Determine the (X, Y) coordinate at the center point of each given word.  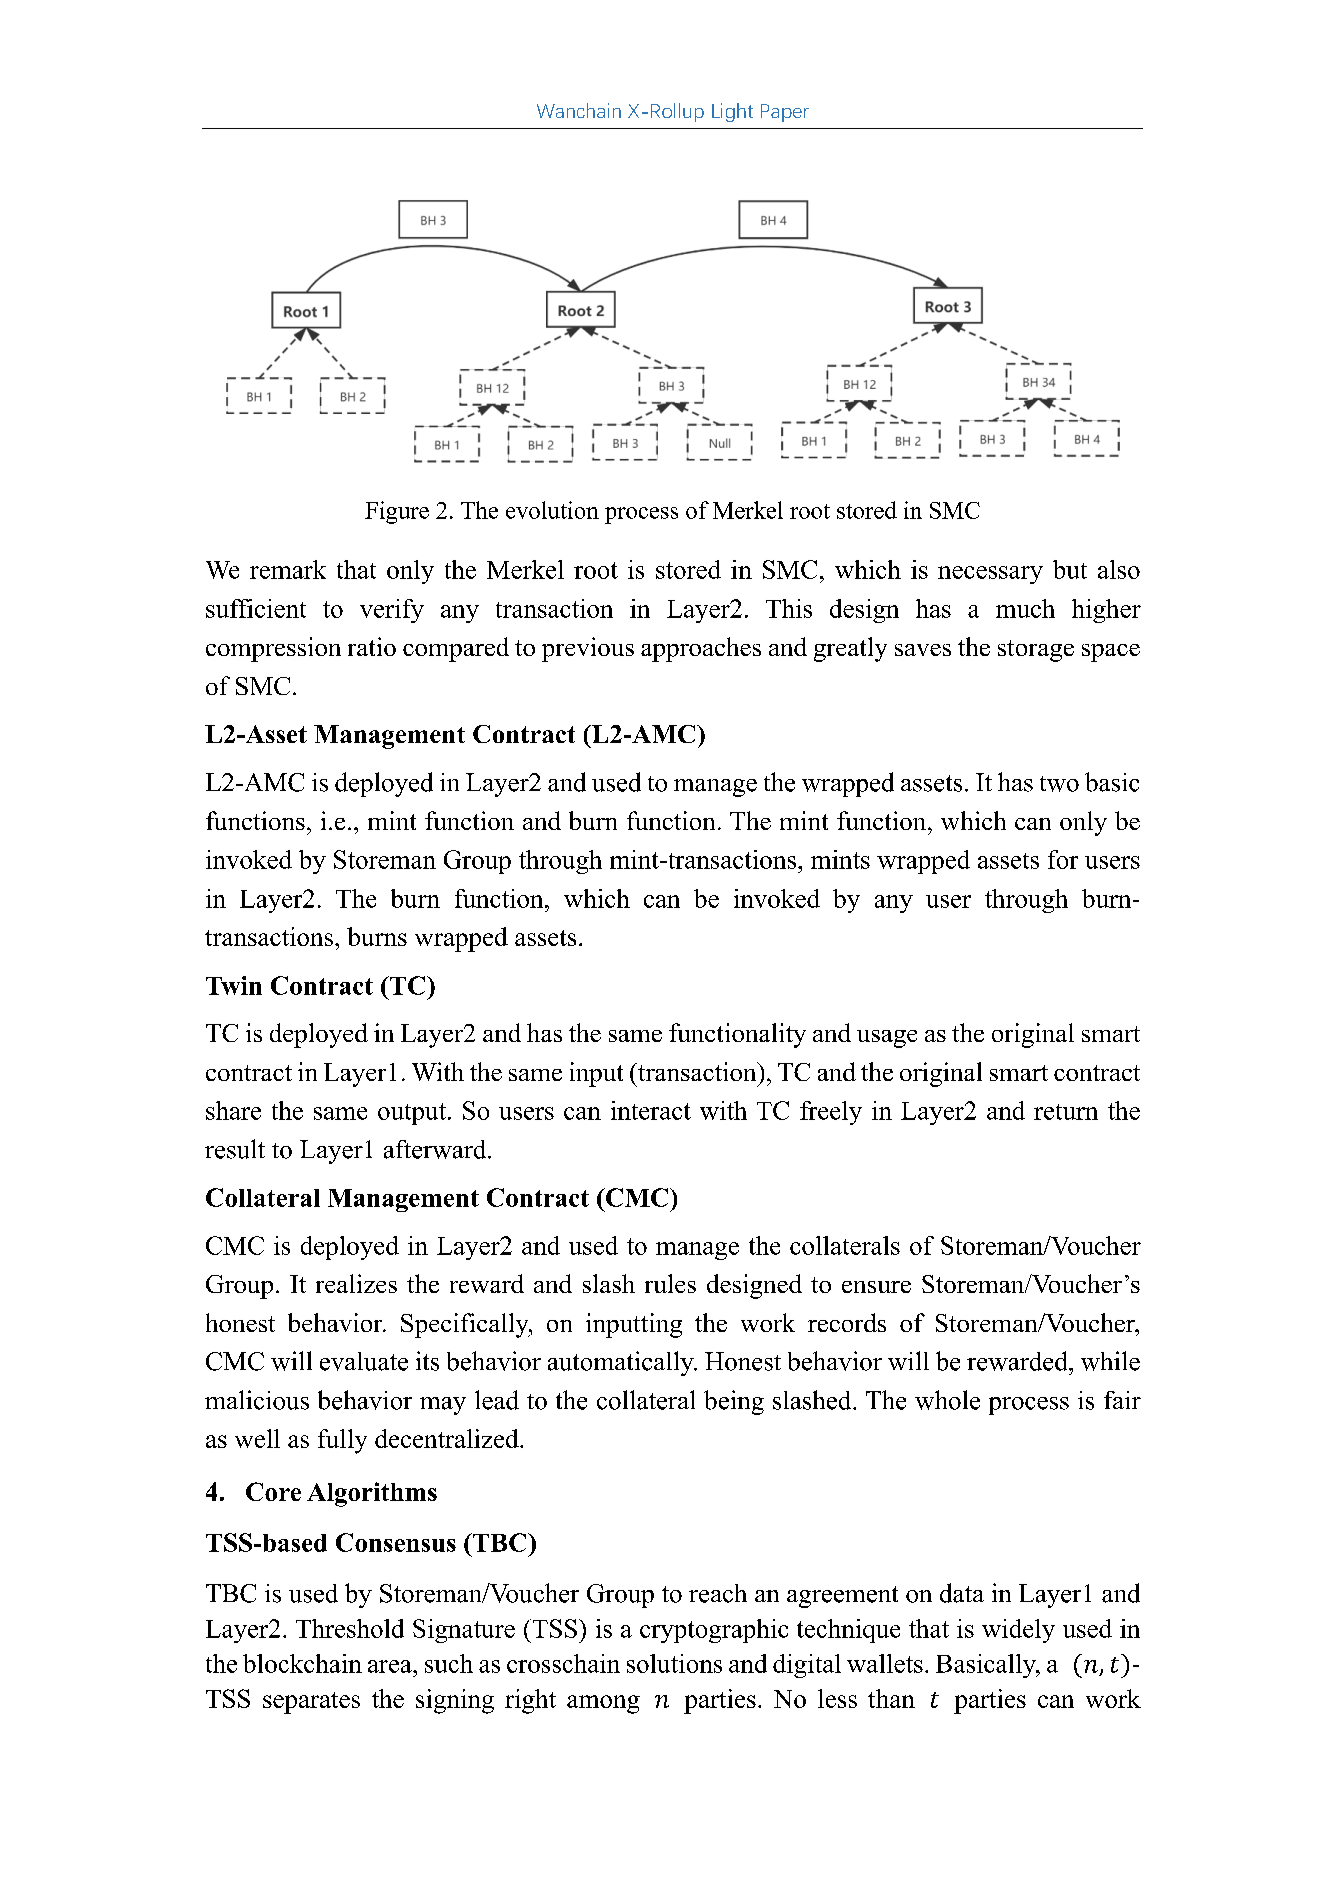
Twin (234, 985)
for (1063, 859)
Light (732, 112)
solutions (674, 1663)
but (1070, 569)
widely (1018, 1631)
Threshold (350, 1628)
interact (651, 1110)
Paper (785, 113)
